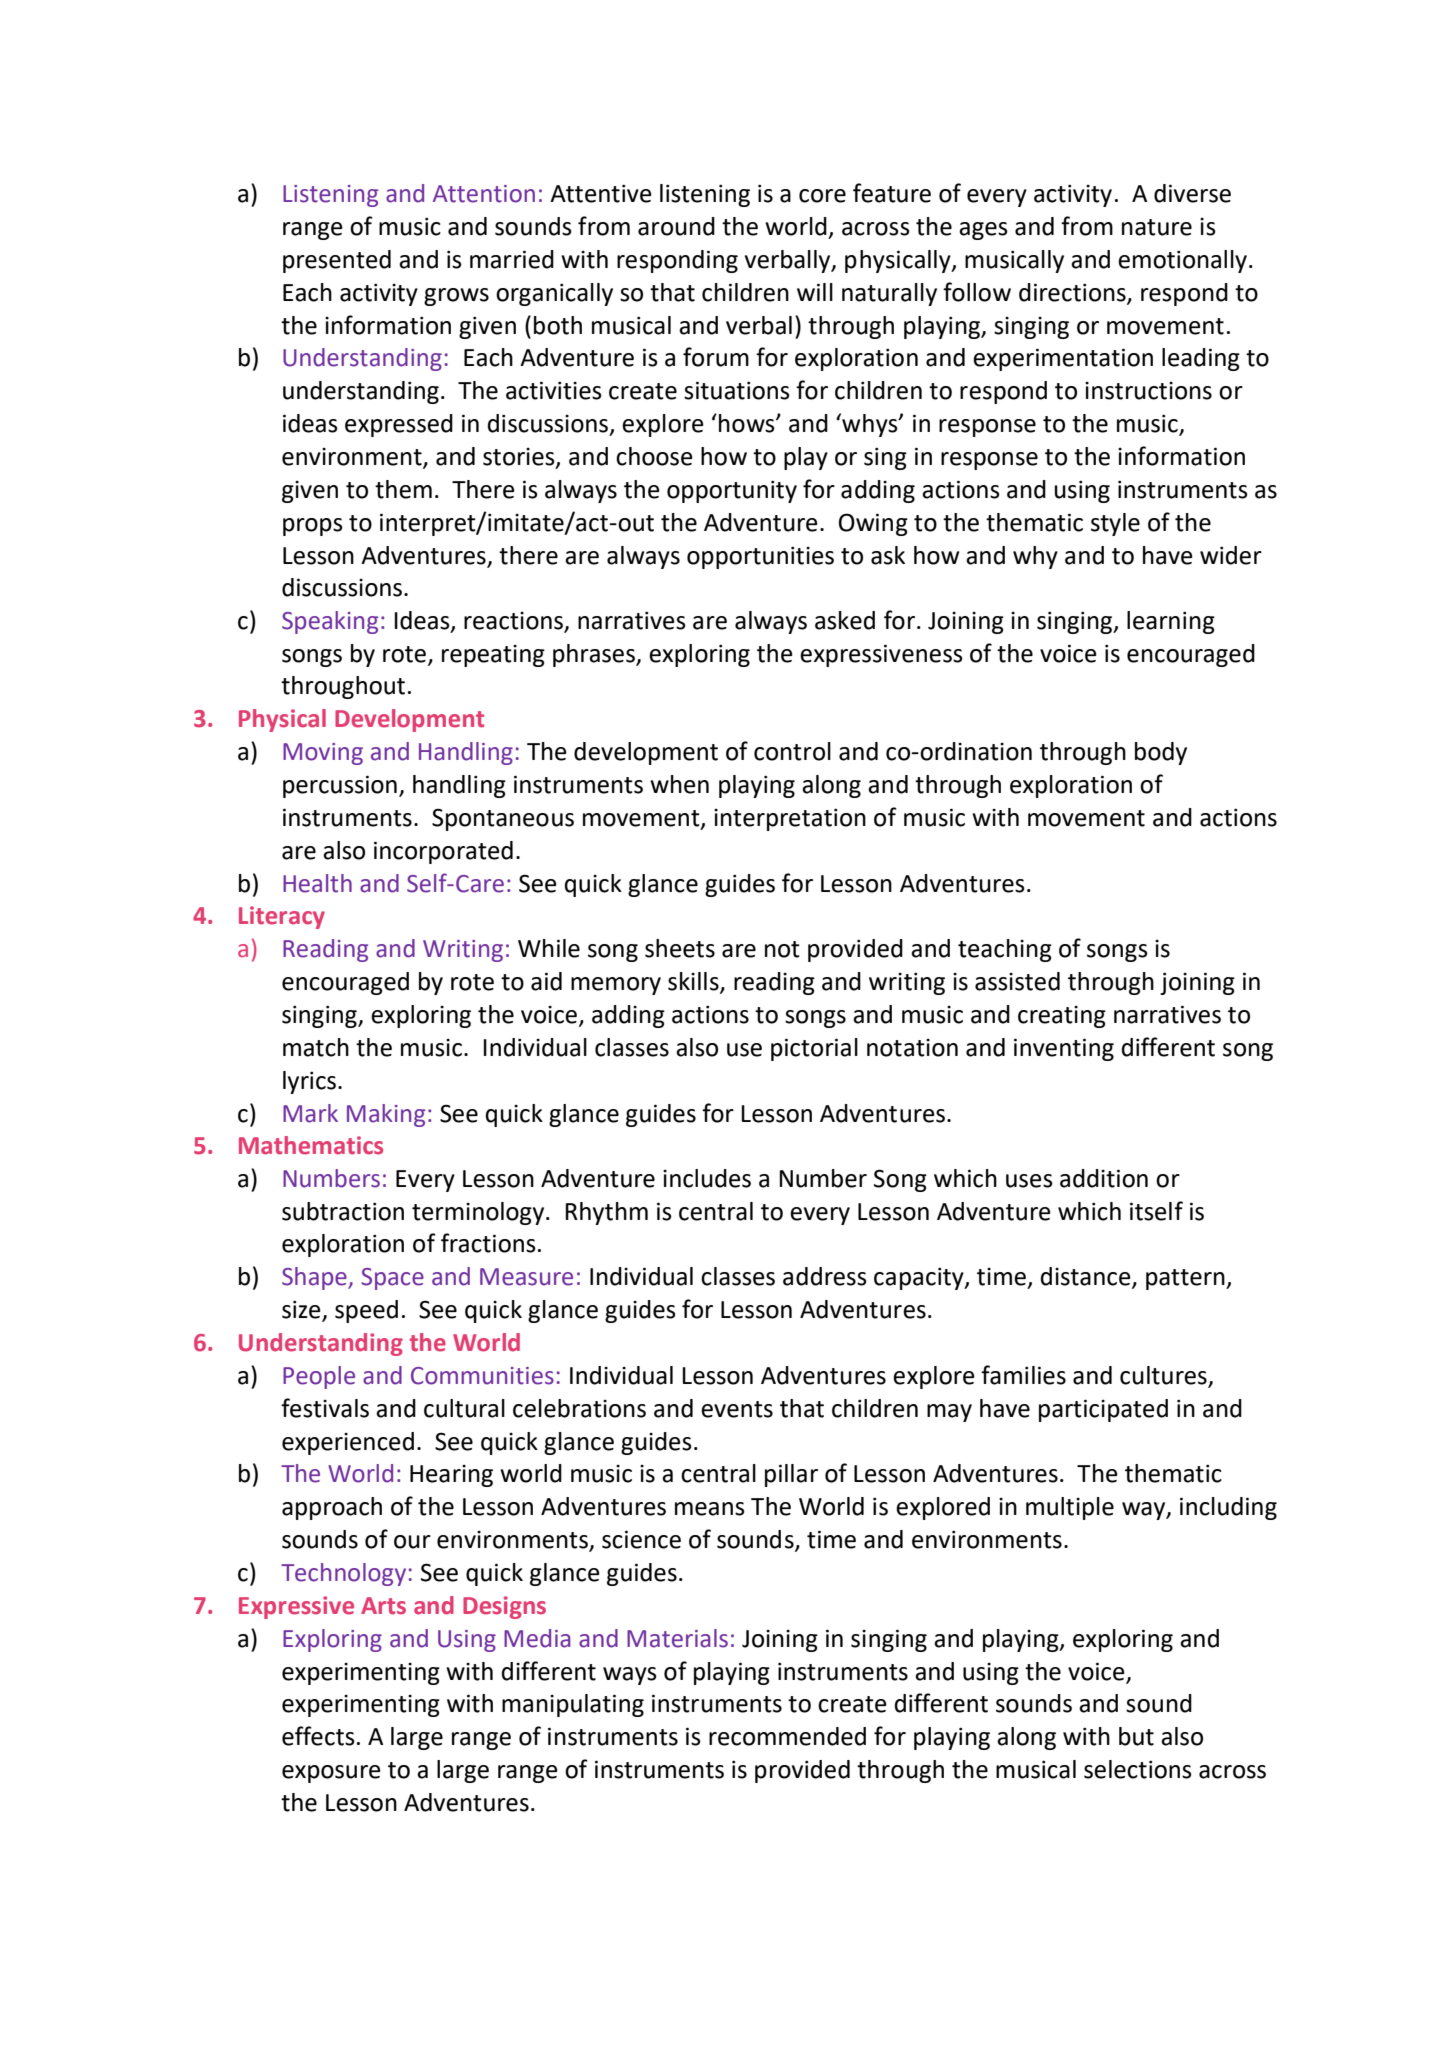  What do you see at coordinates (676, 226) in the screenshot?
I see `around` at bounding box center [676, 226].
